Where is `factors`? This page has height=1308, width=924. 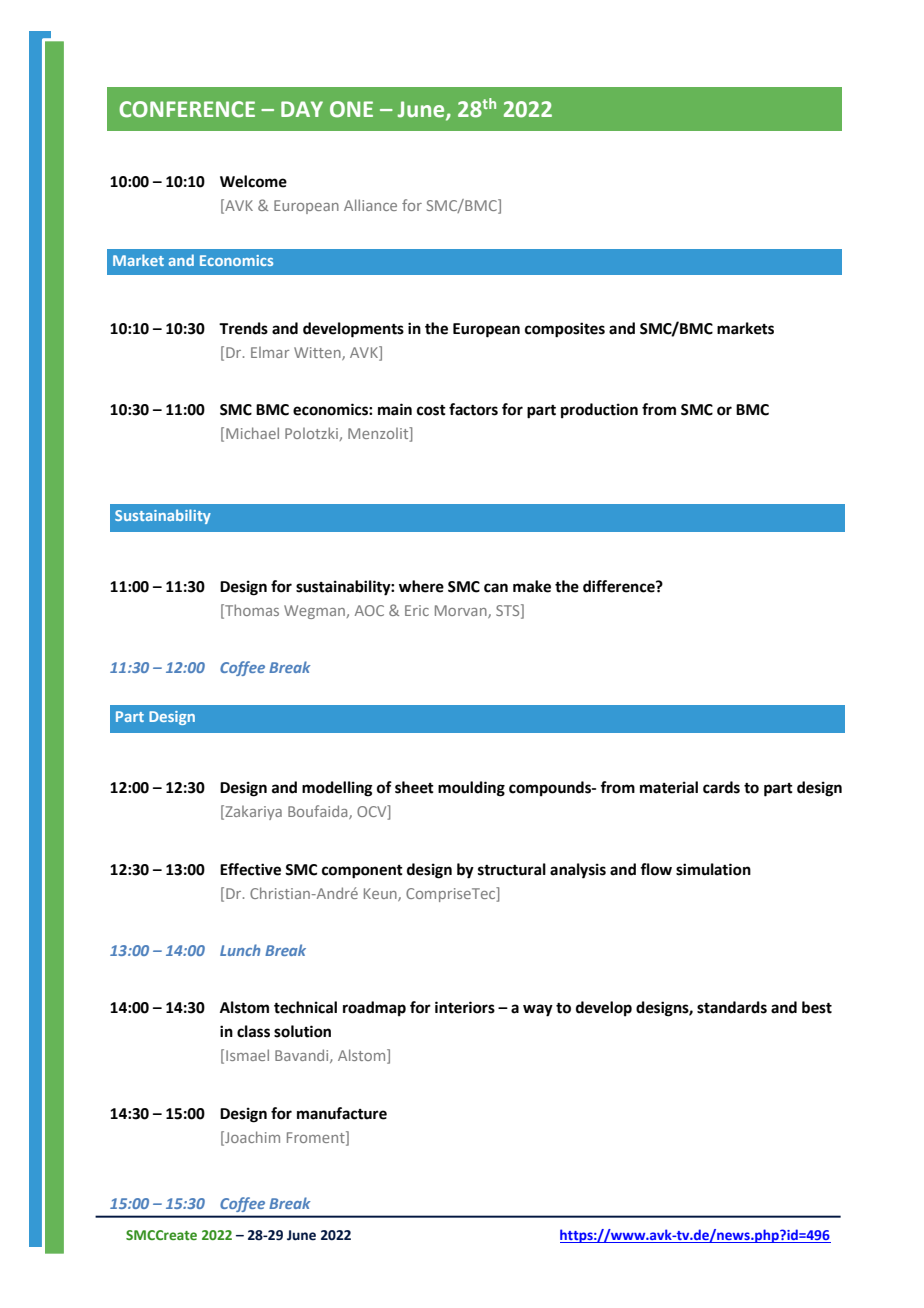
factors is located at coordinates (473, 409).
